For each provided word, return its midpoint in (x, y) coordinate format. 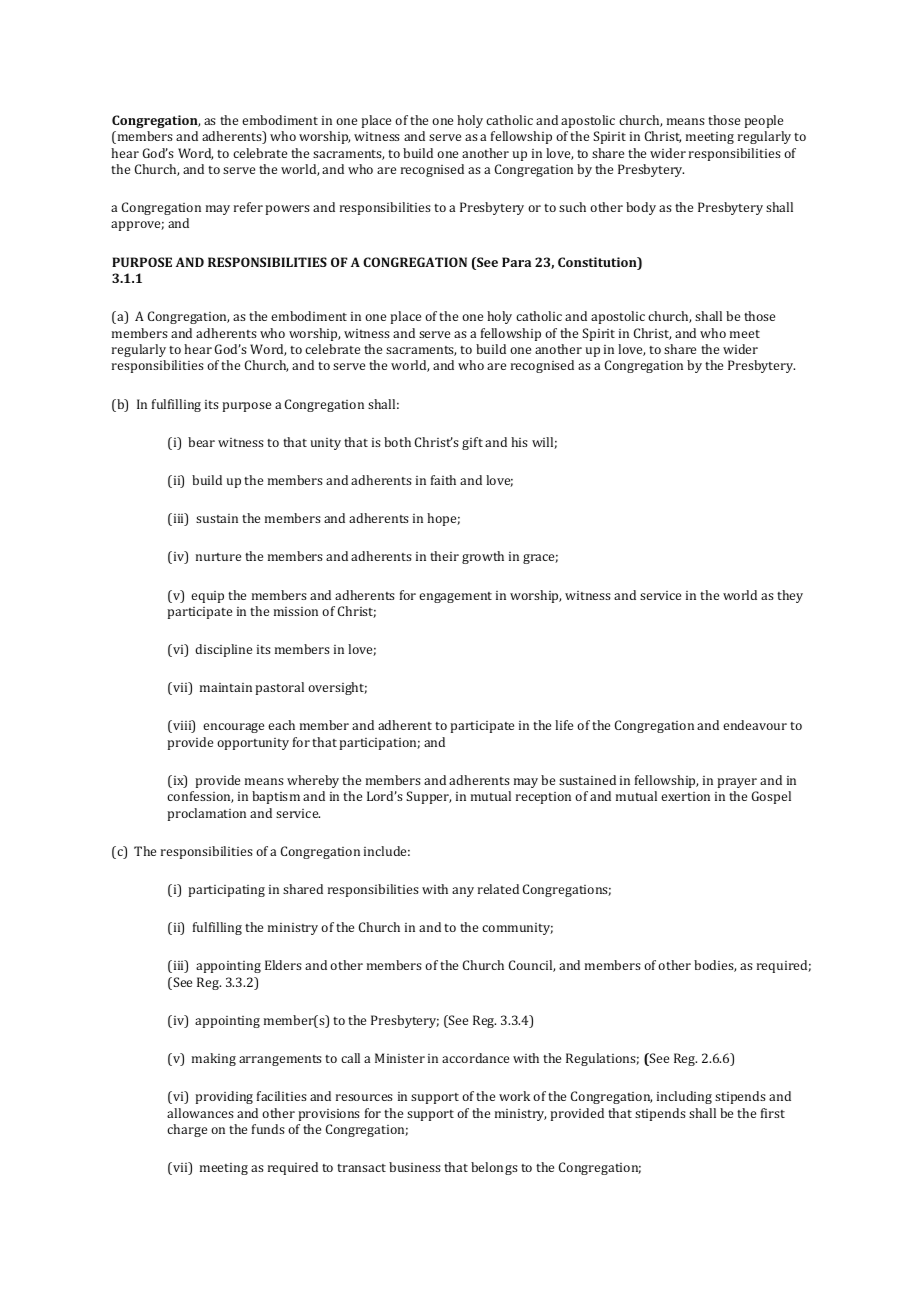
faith (443, 480)
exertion (685, 796)
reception (543, 798)
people (763, 121)
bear (201, 442)
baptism (276, 797)
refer (248, 207)
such (572, 207)
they (790, 596)
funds (268, 1129)
